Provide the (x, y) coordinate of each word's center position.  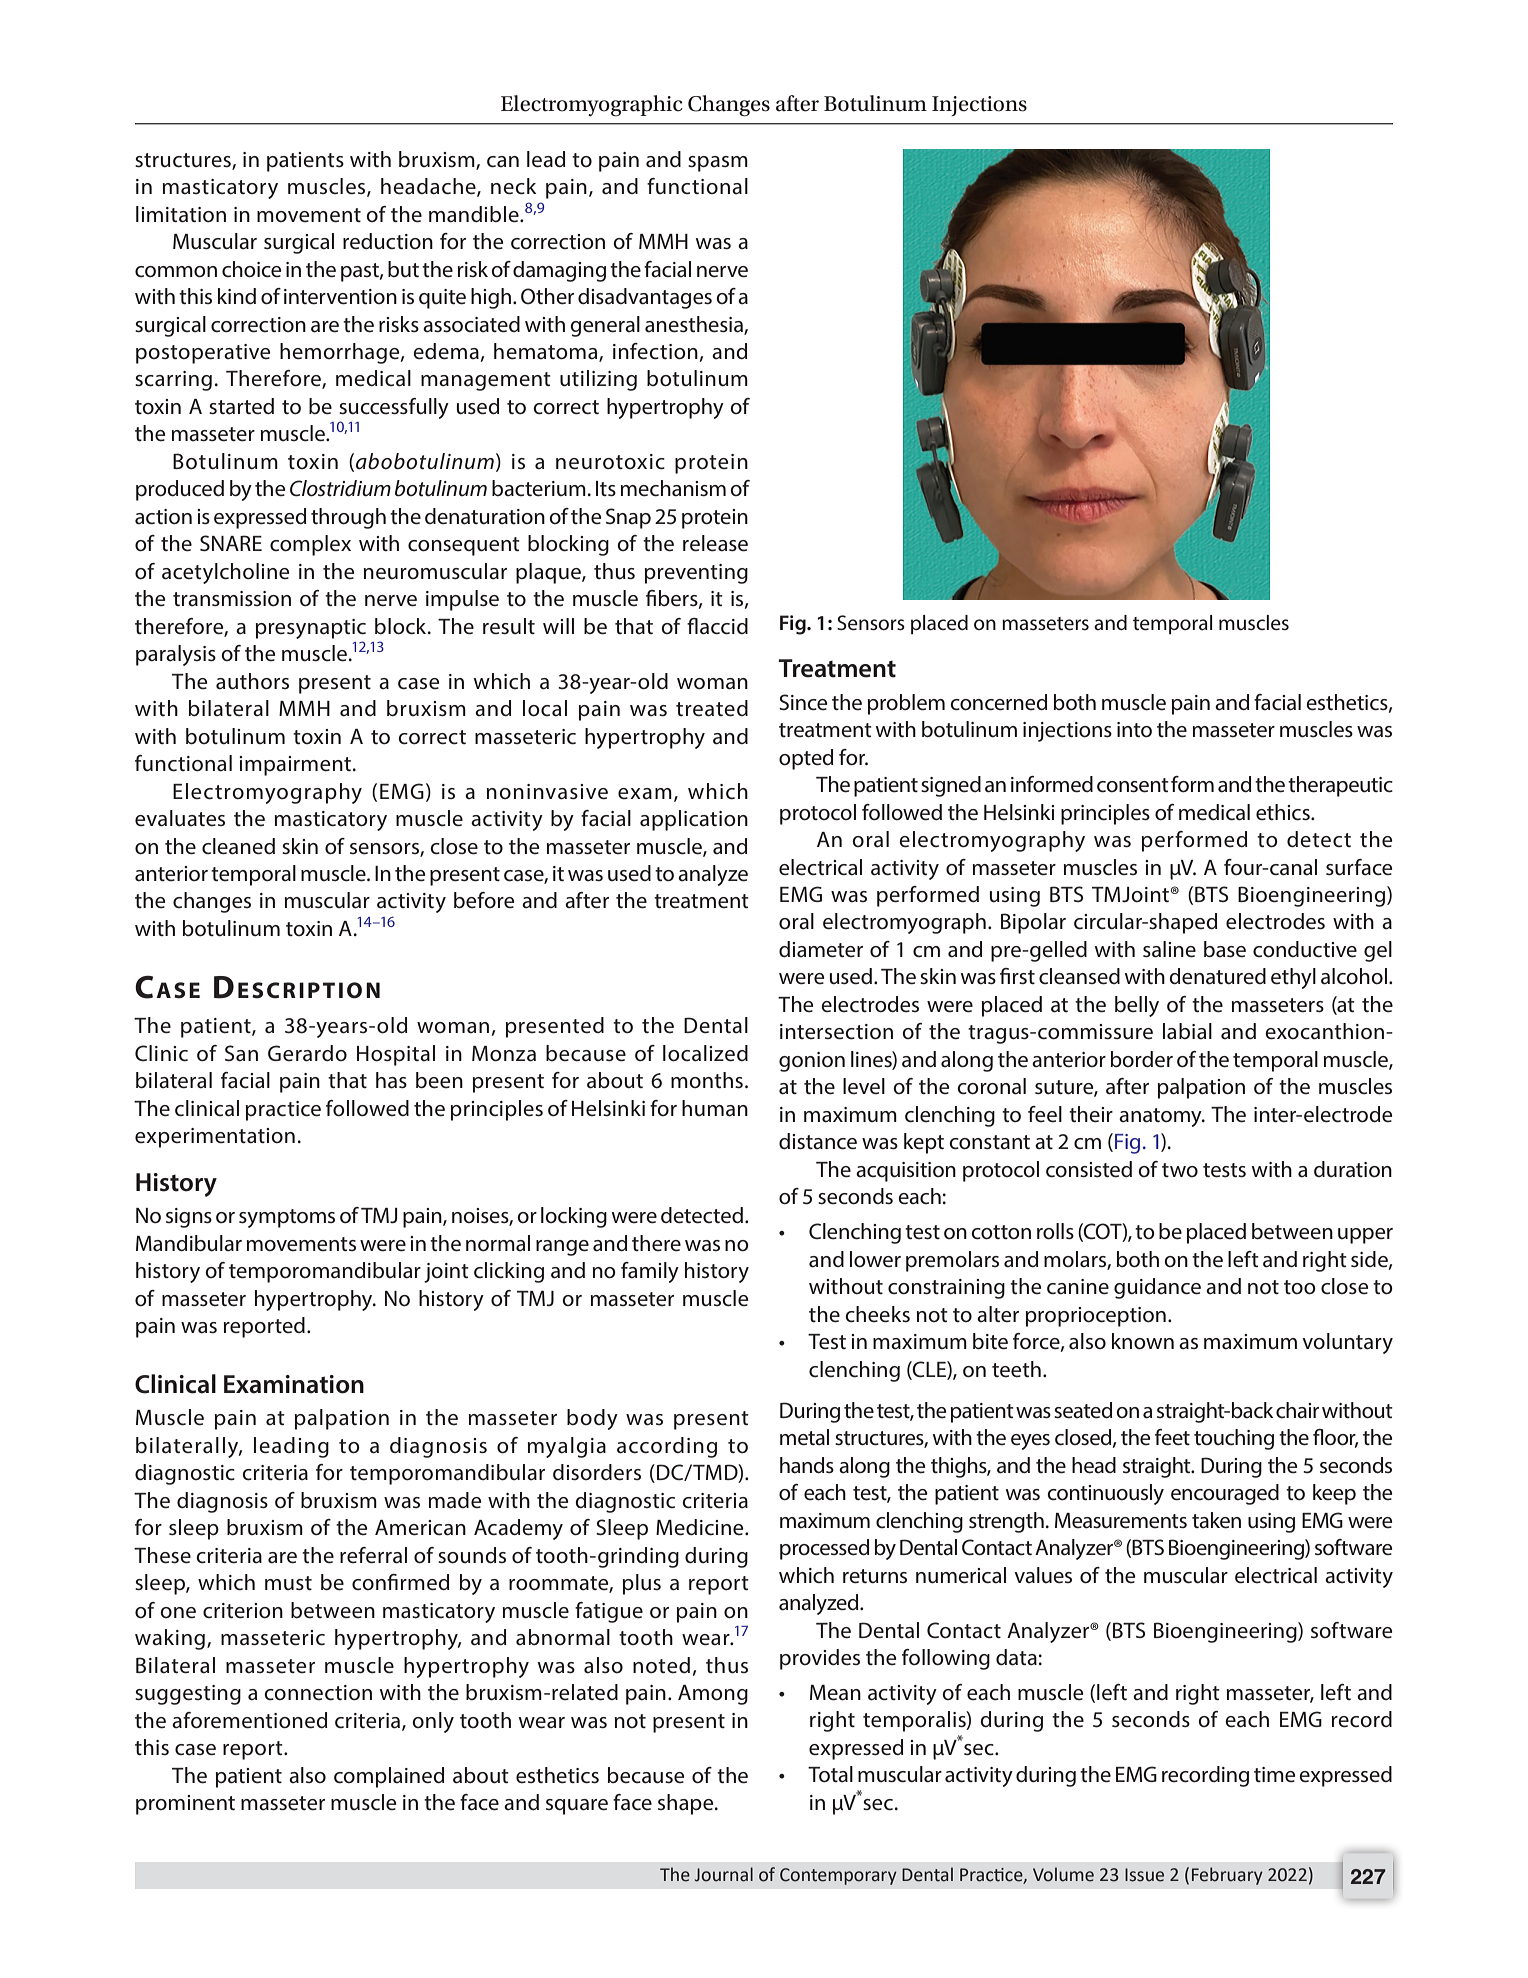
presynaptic (311, 629)
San (241, 1053)
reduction (388, 241)
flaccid (717, 626)
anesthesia (695, 325)
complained (389, 1777)
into (1134, 730)
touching (1234, 1439)
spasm (718, 164)
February (1227, 1876)
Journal (724, 1874)
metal (804, 1437)
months (707, 1080)
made (455, 1500)
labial (1187, 1031)
